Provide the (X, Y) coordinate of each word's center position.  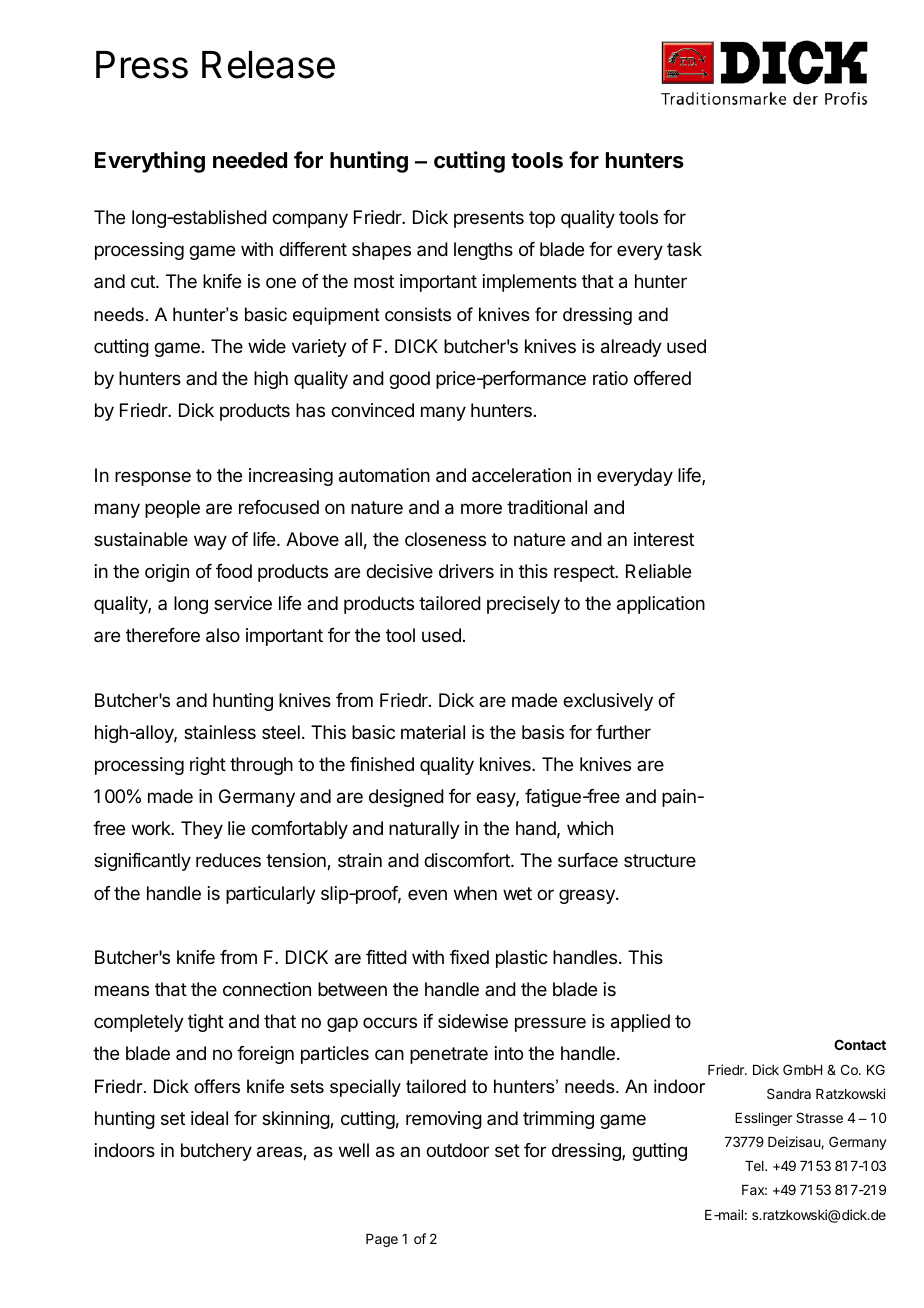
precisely (523, 605)
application (661, 605)
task (684, 249)
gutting (659, 1152)
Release (268, 65)
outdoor (457, 1150)
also (223, 635)
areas (280, 1153)
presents (489, 219)
